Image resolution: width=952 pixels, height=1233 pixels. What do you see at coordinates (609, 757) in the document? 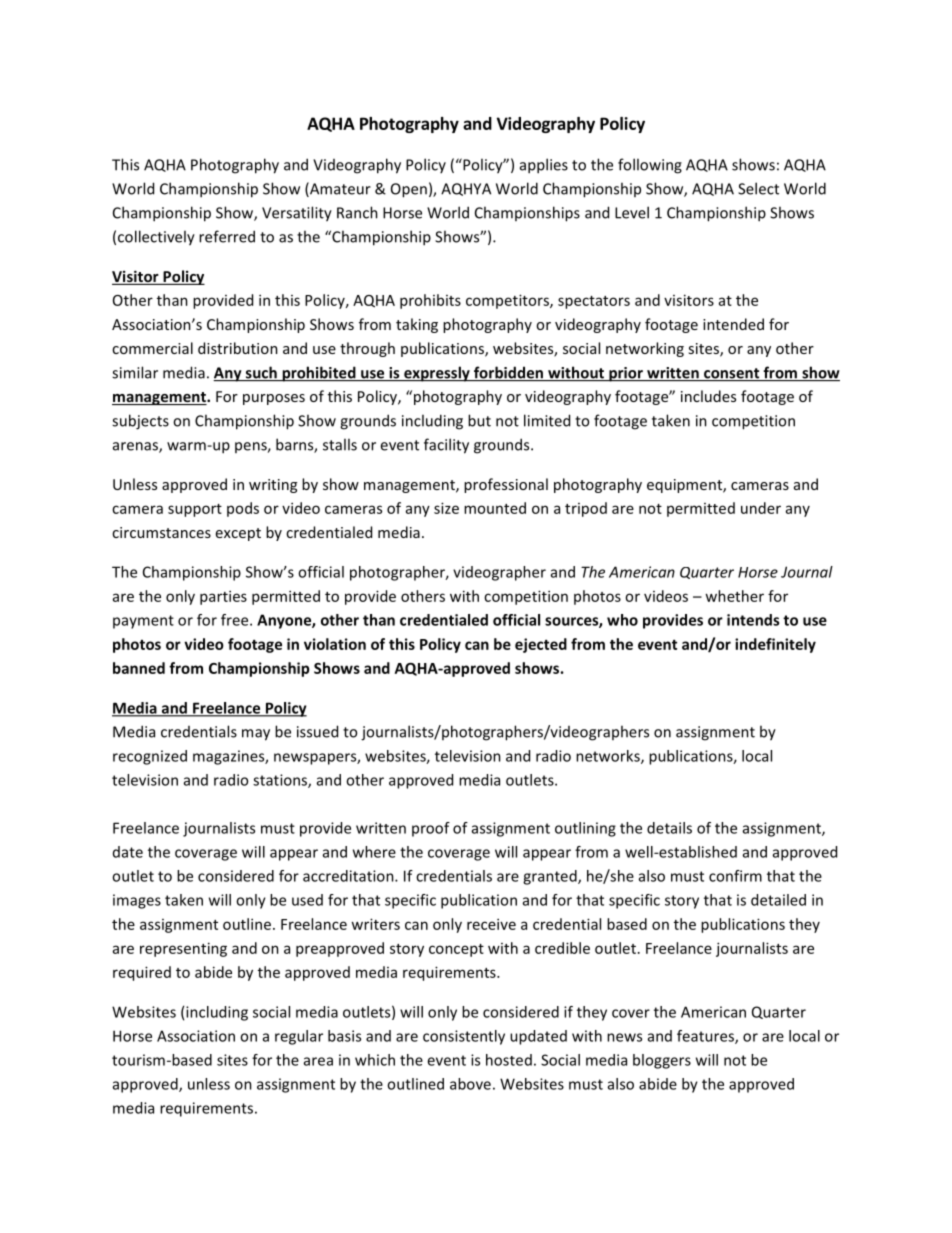
I see `networks` at bounding box center [609, 757].
